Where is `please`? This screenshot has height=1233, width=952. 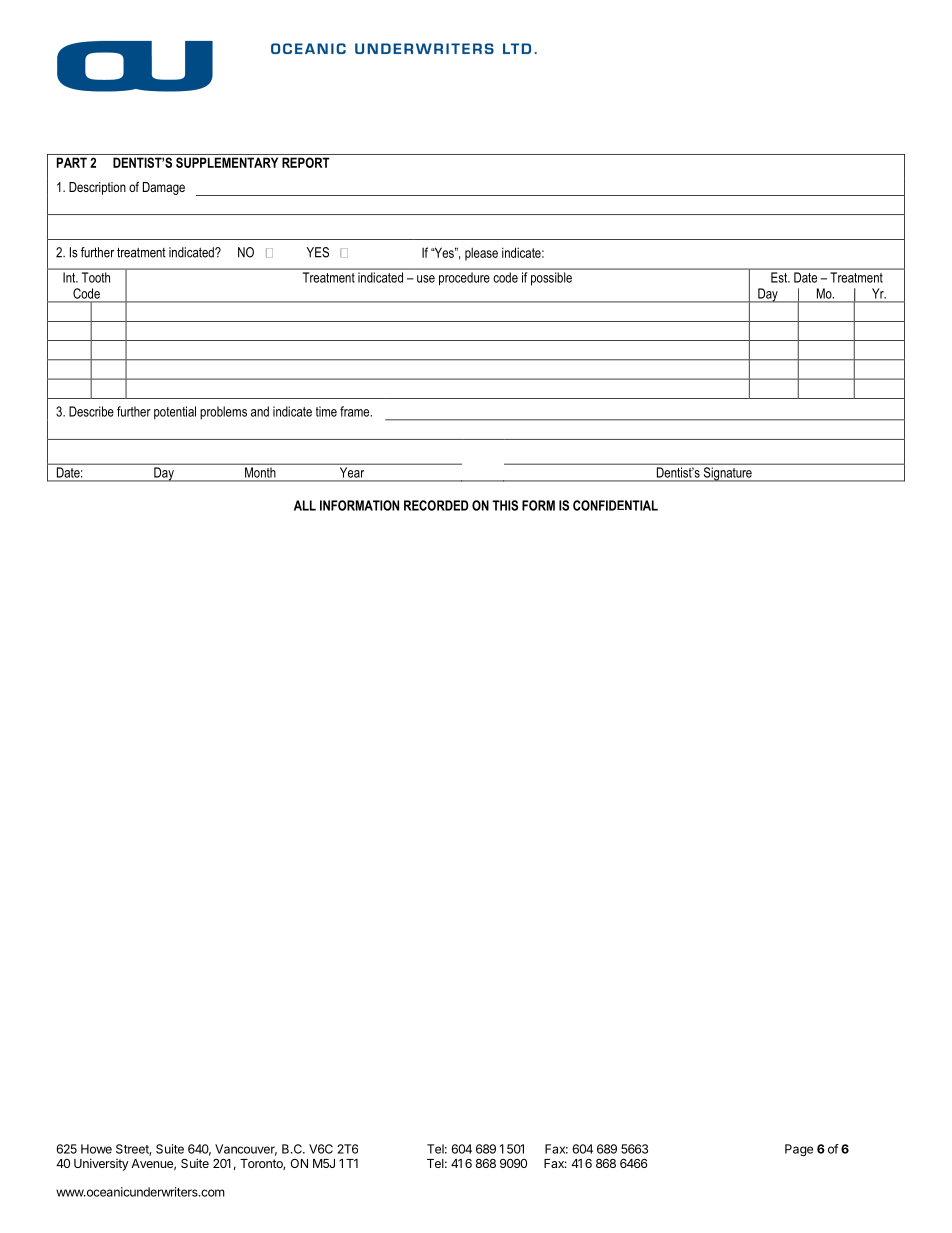
please is located at coordinates (481, 254).
